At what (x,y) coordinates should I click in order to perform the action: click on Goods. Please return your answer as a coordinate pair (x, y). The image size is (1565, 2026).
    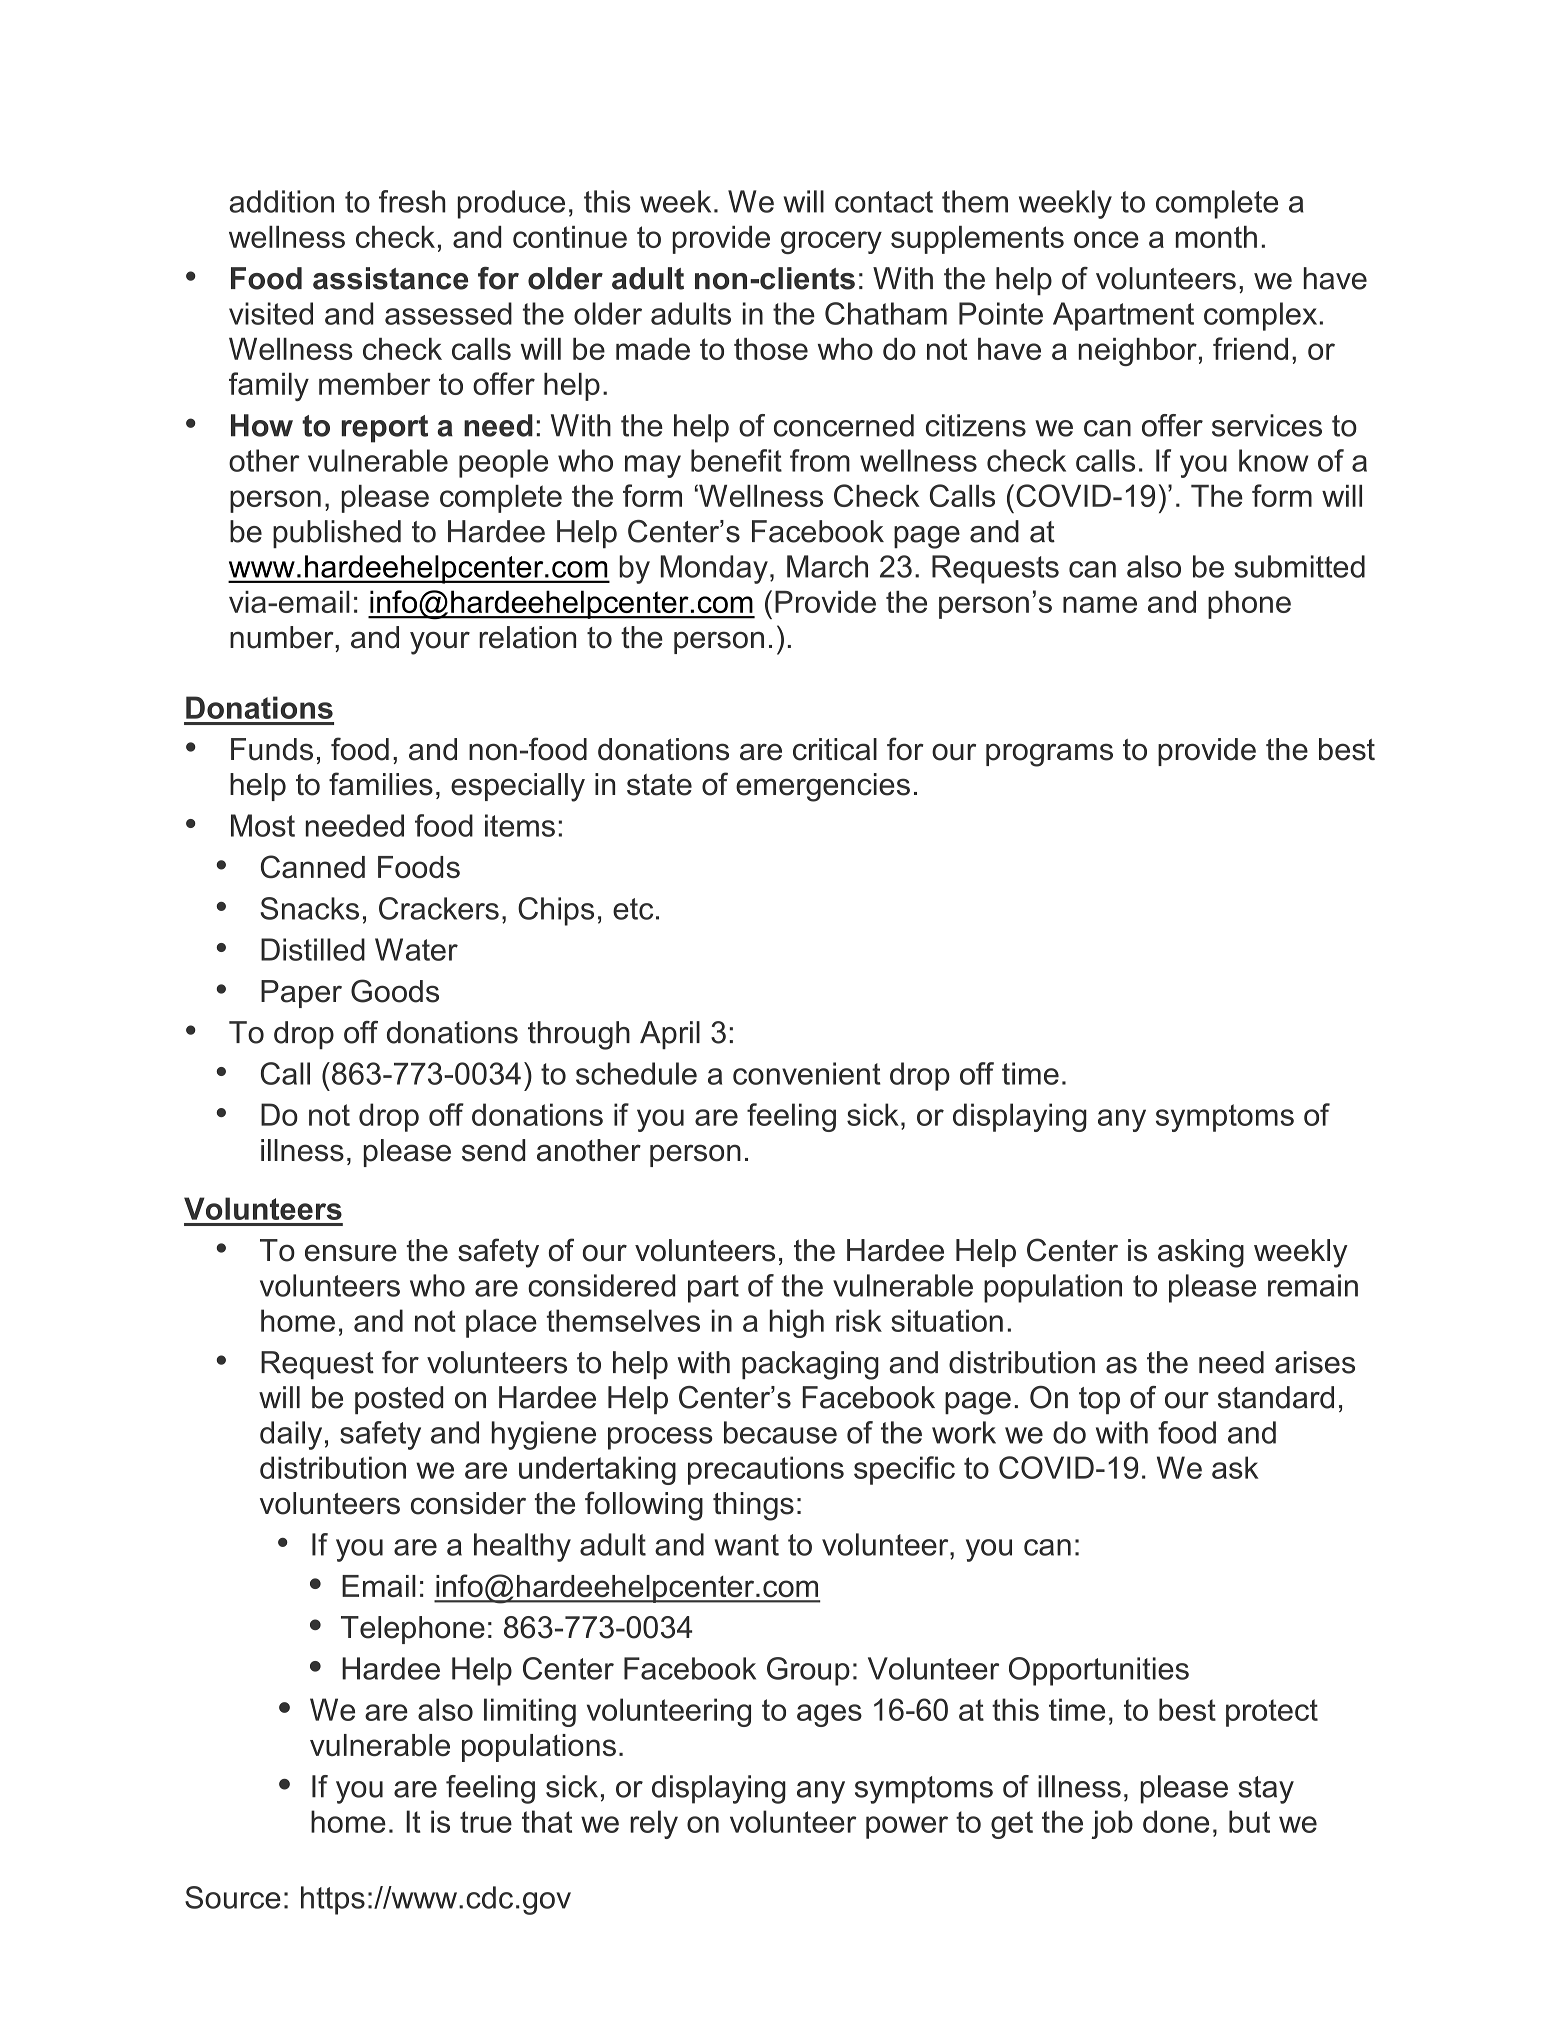
    Looking at the image, I should click on (395, 991).
